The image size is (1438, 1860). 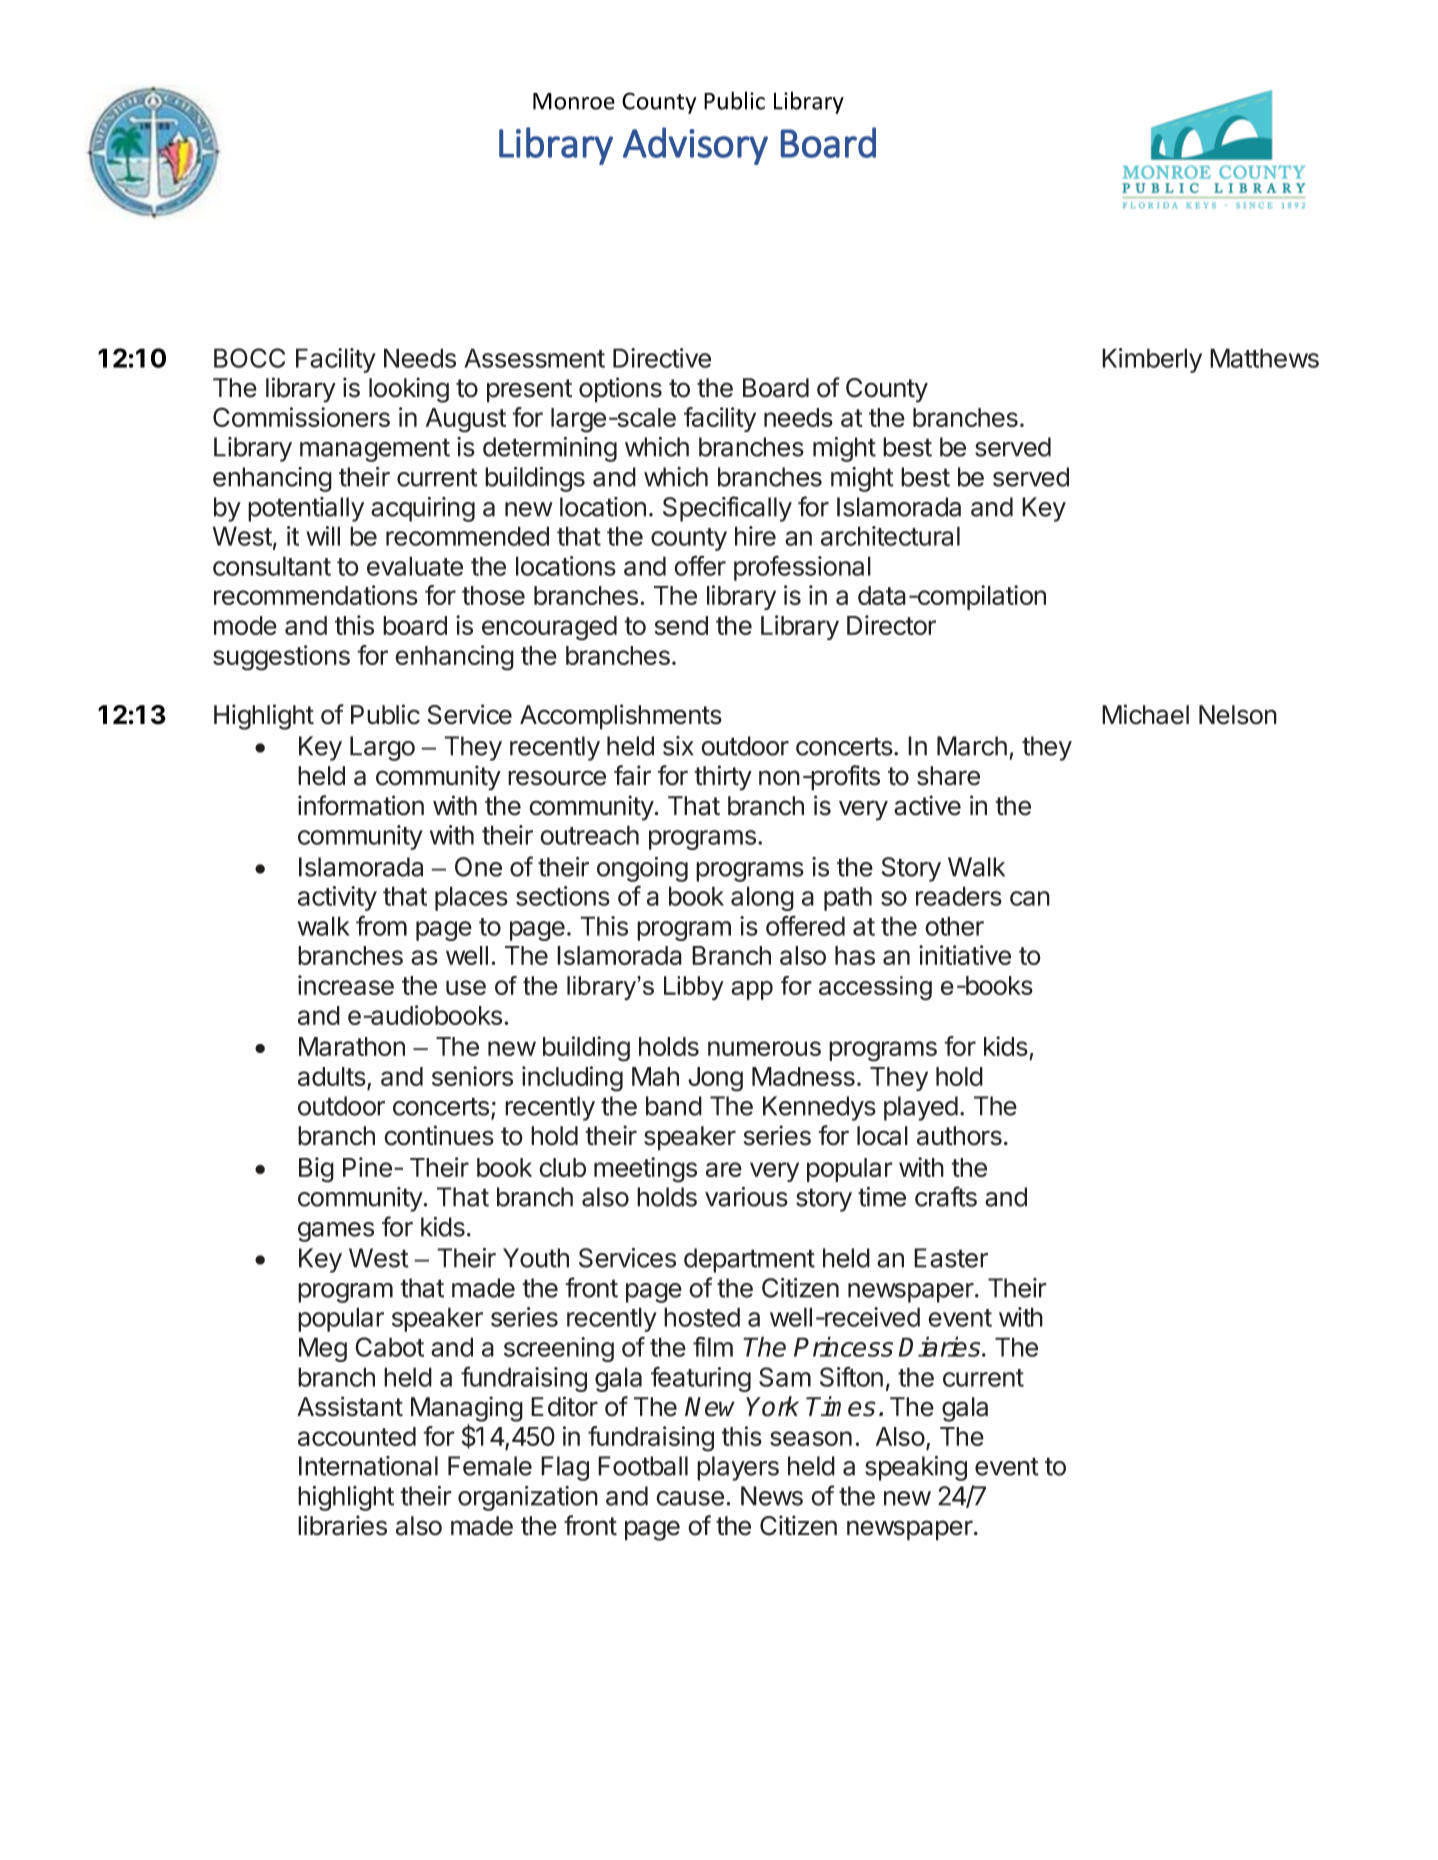 I want to click on Advisory, so click(x=695, y=146).
